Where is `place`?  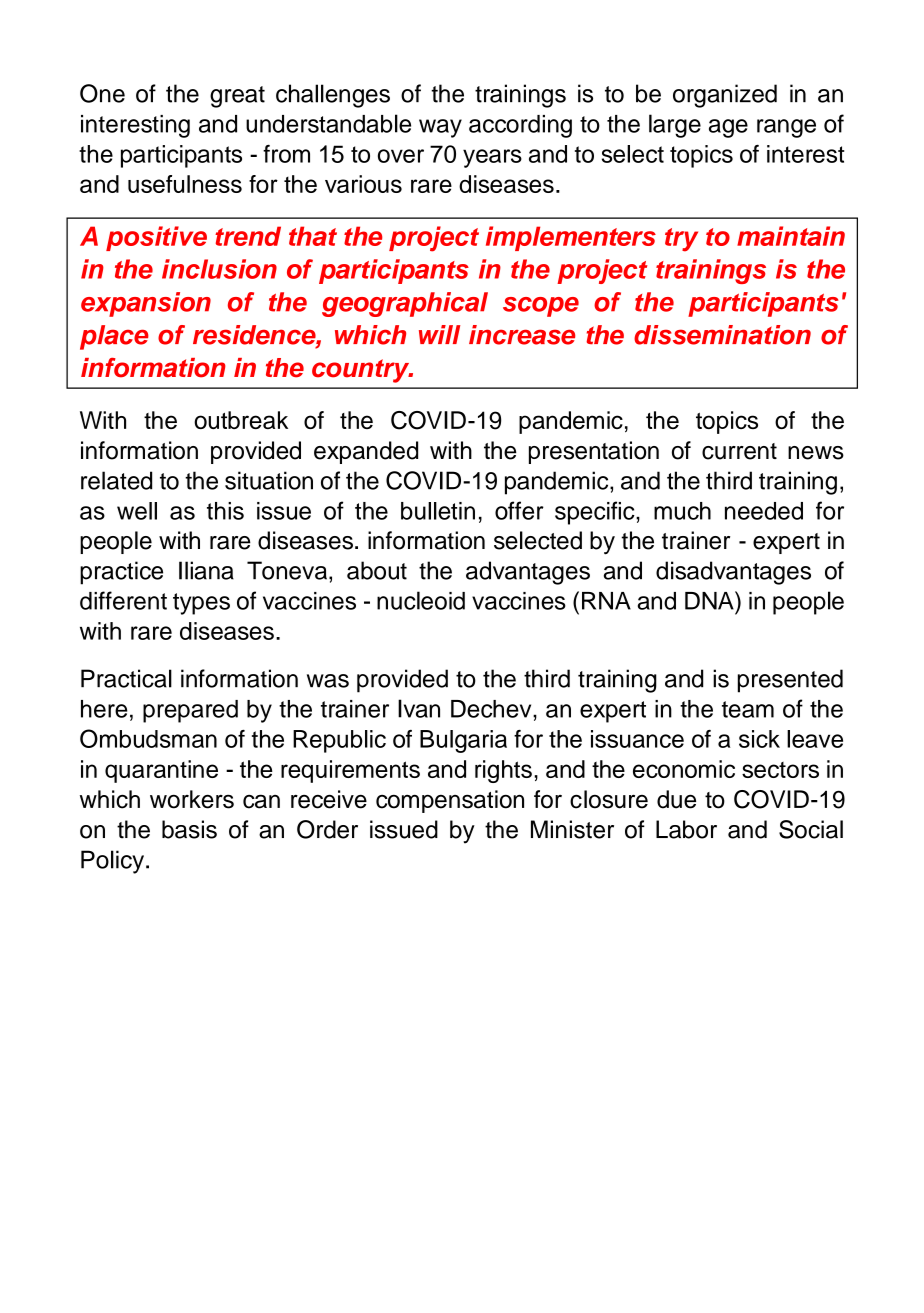 place is located at coordinates (114, 337).
